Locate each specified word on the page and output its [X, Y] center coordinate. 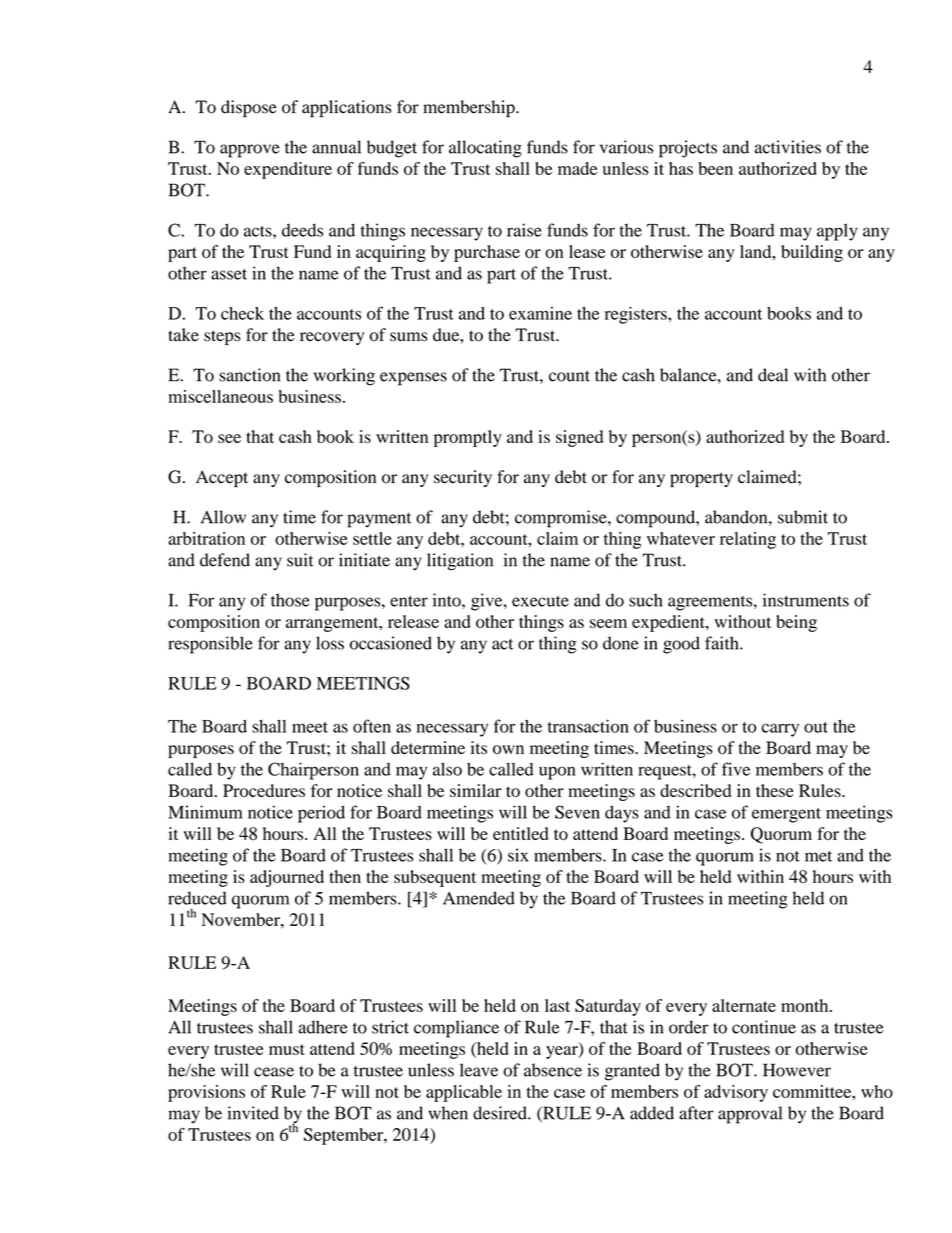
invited [253, 1113]
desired [501, 1113]
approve [250, 151]
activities [788, 147]
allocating [485, 149]
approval [750, 1115]
